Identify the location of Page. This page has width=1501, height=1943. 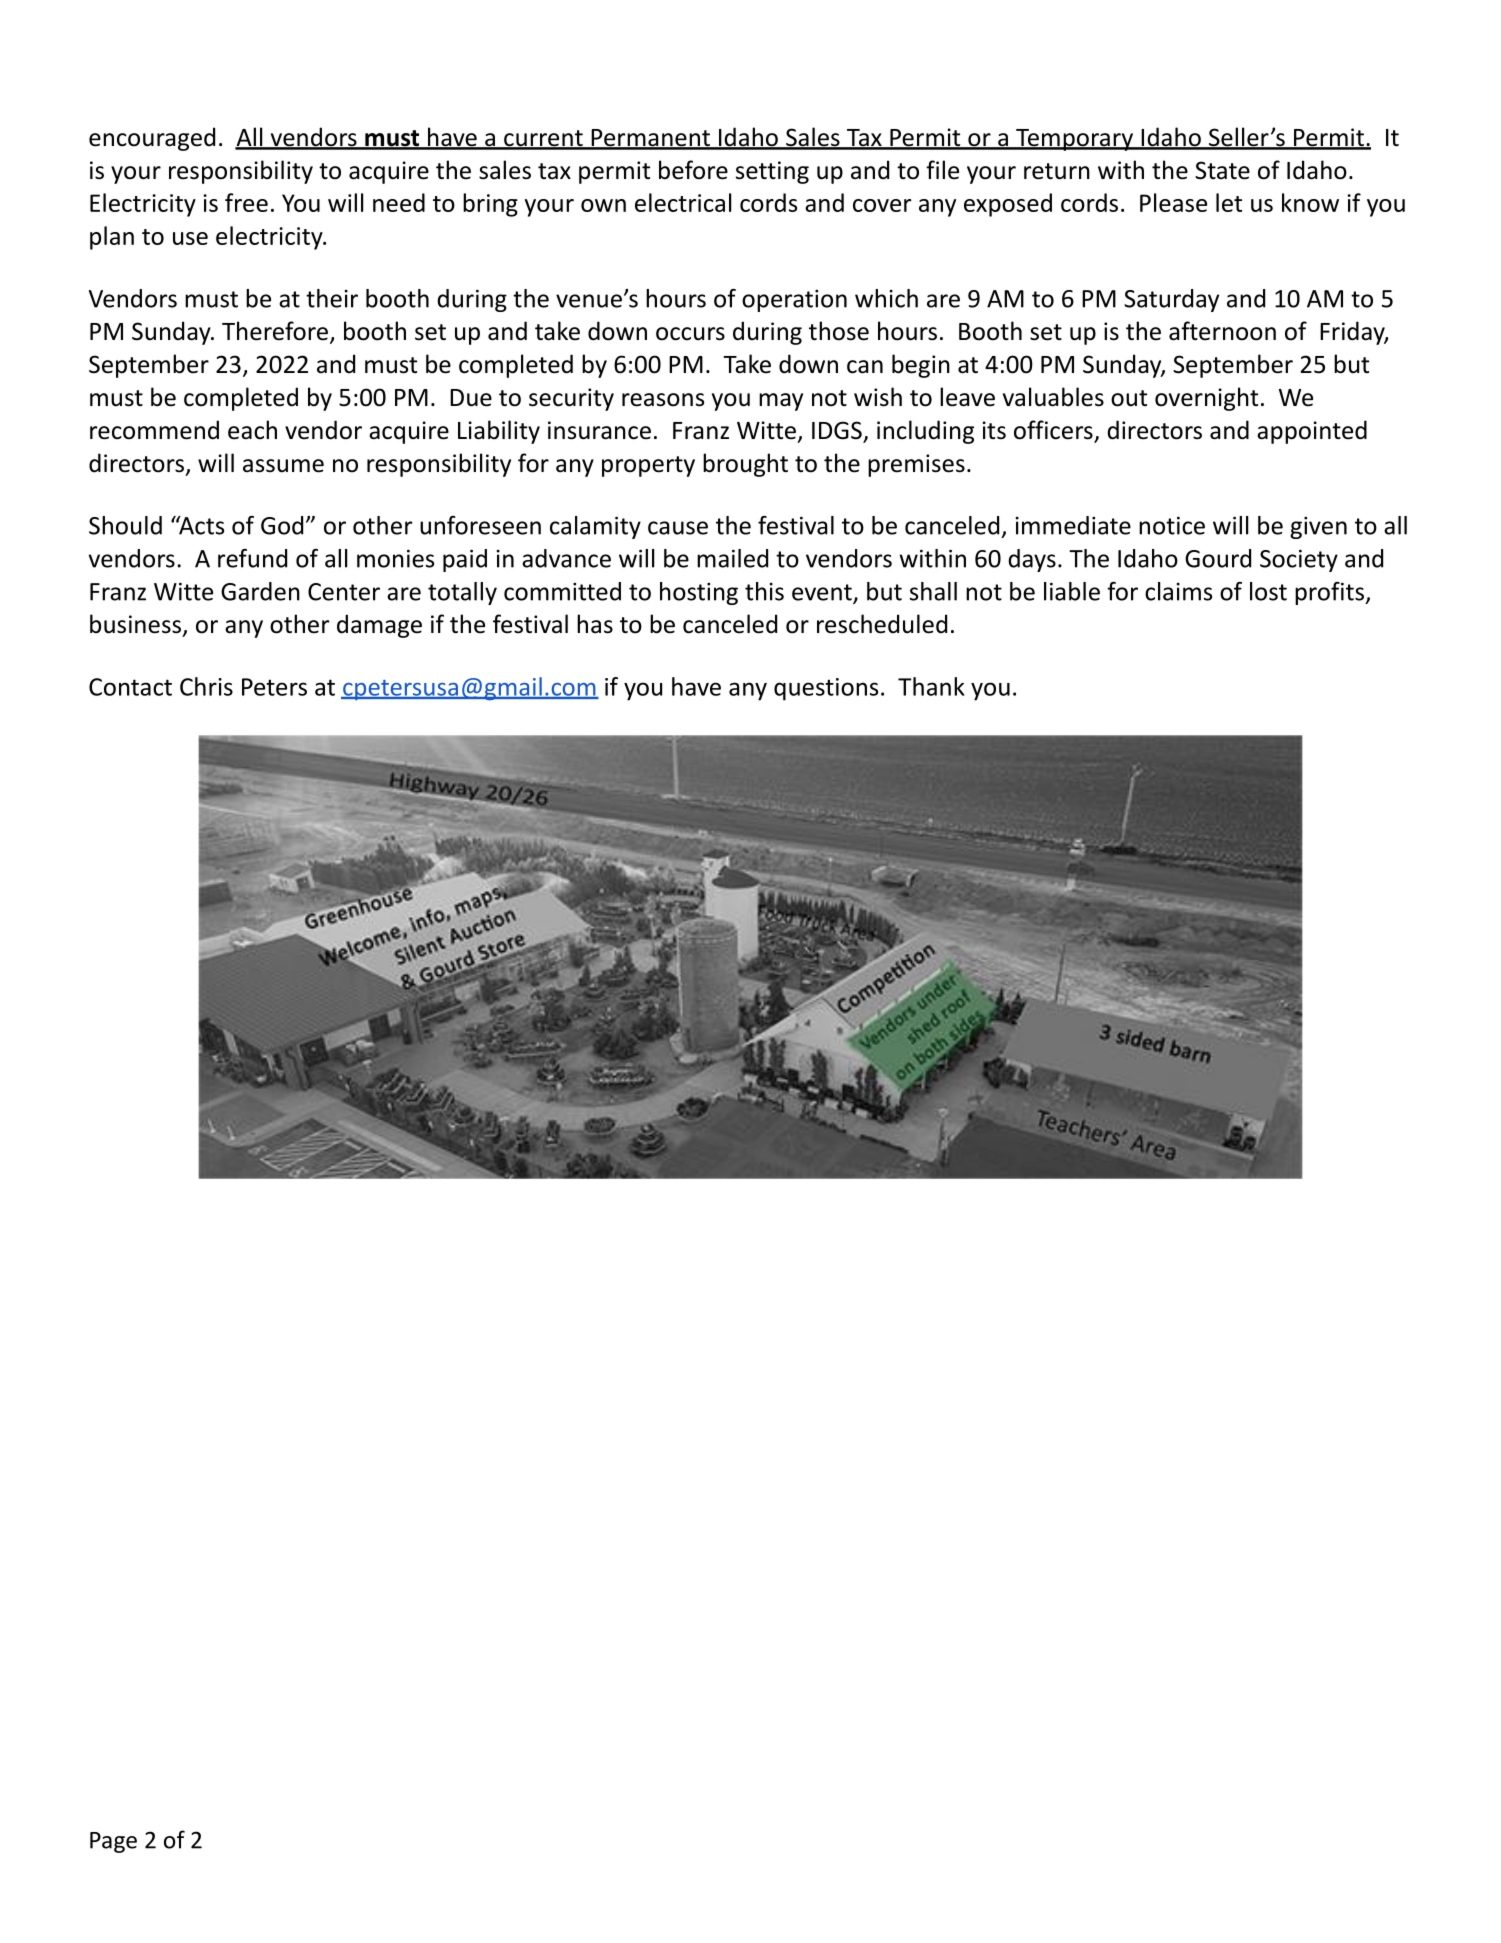
(113, 1842).
